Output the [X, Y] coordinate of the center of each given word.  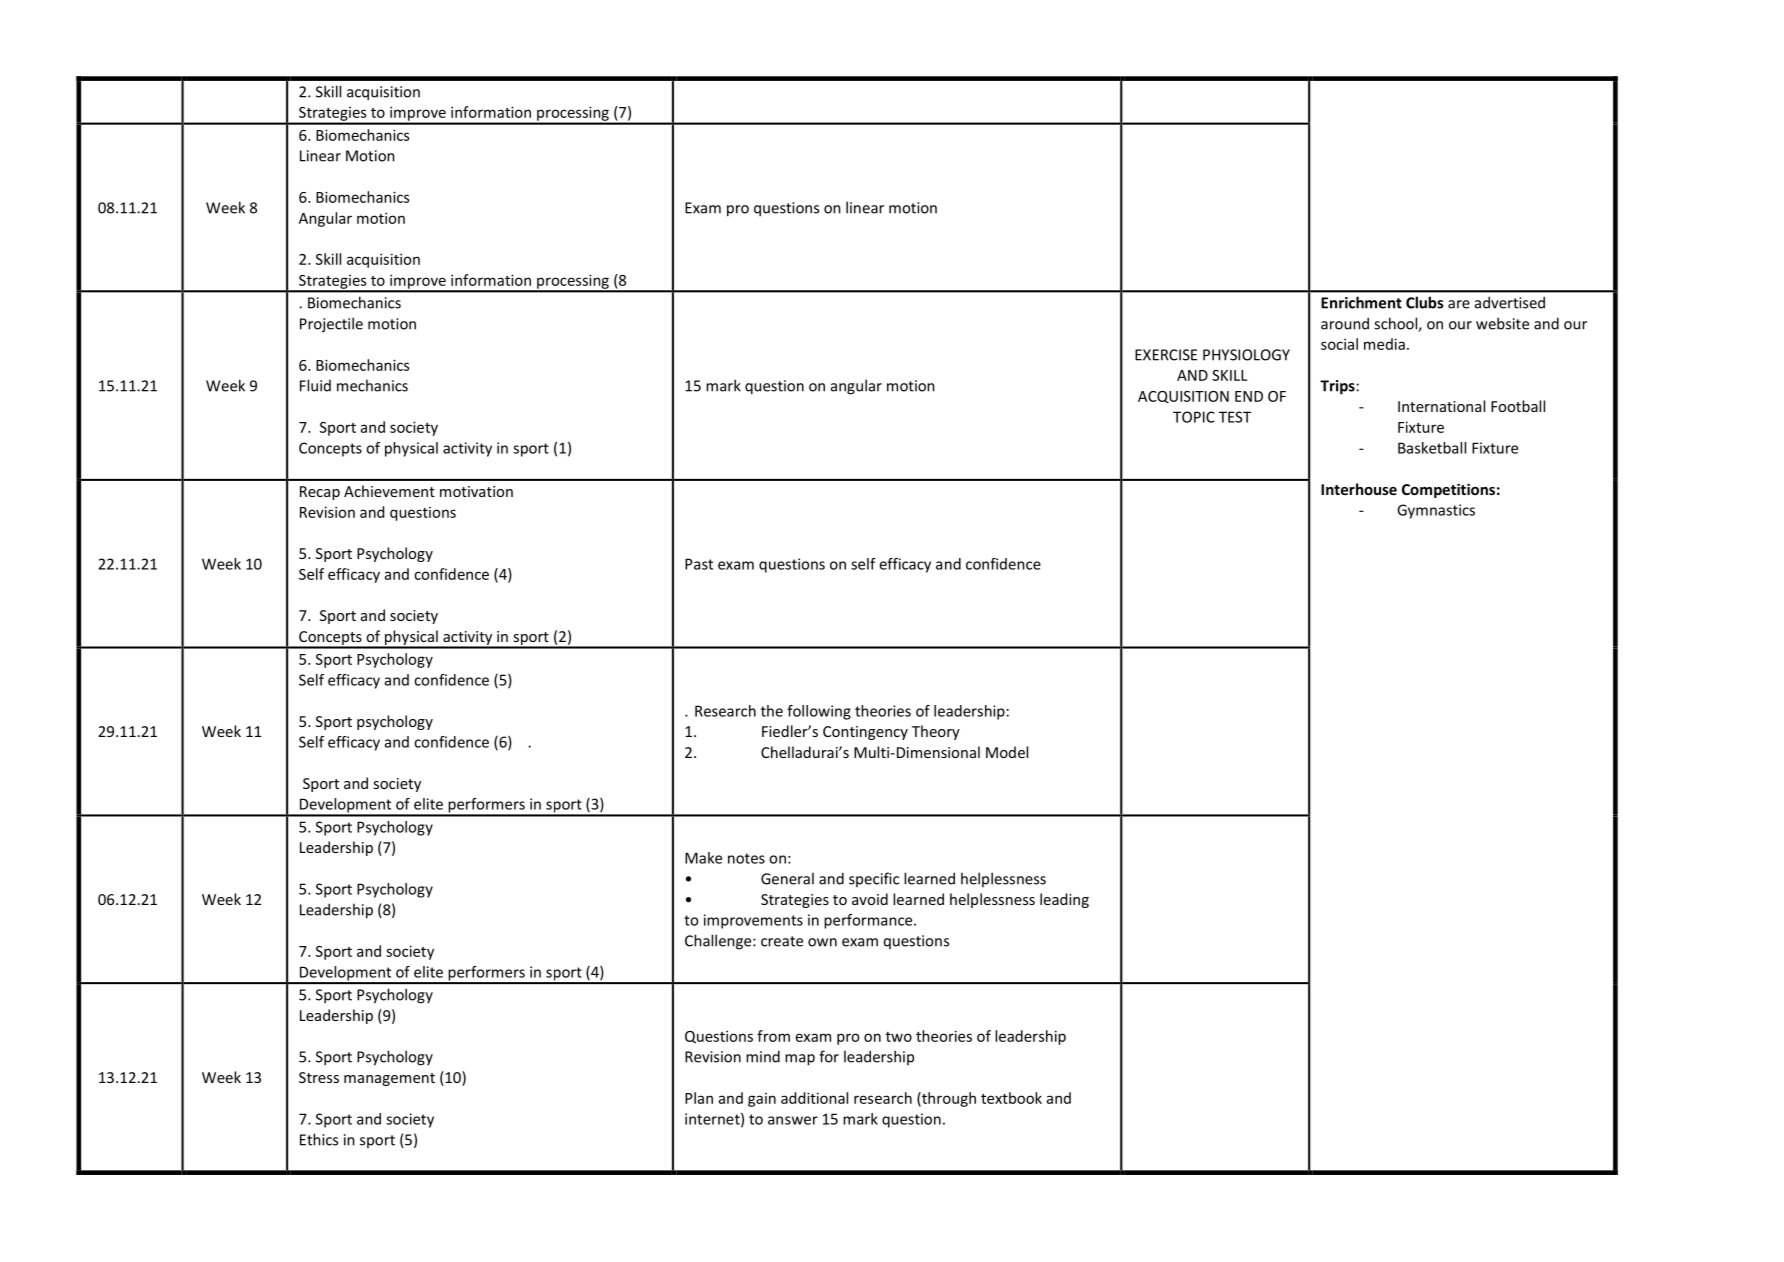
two [899, 1037]
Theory [936, 732]
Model [1007, 752]
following [819, 712]
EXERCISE [1166, 355]
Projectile [331, 325]
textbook [1011, 1098]
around [1345, 323]
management [389, 1079]
